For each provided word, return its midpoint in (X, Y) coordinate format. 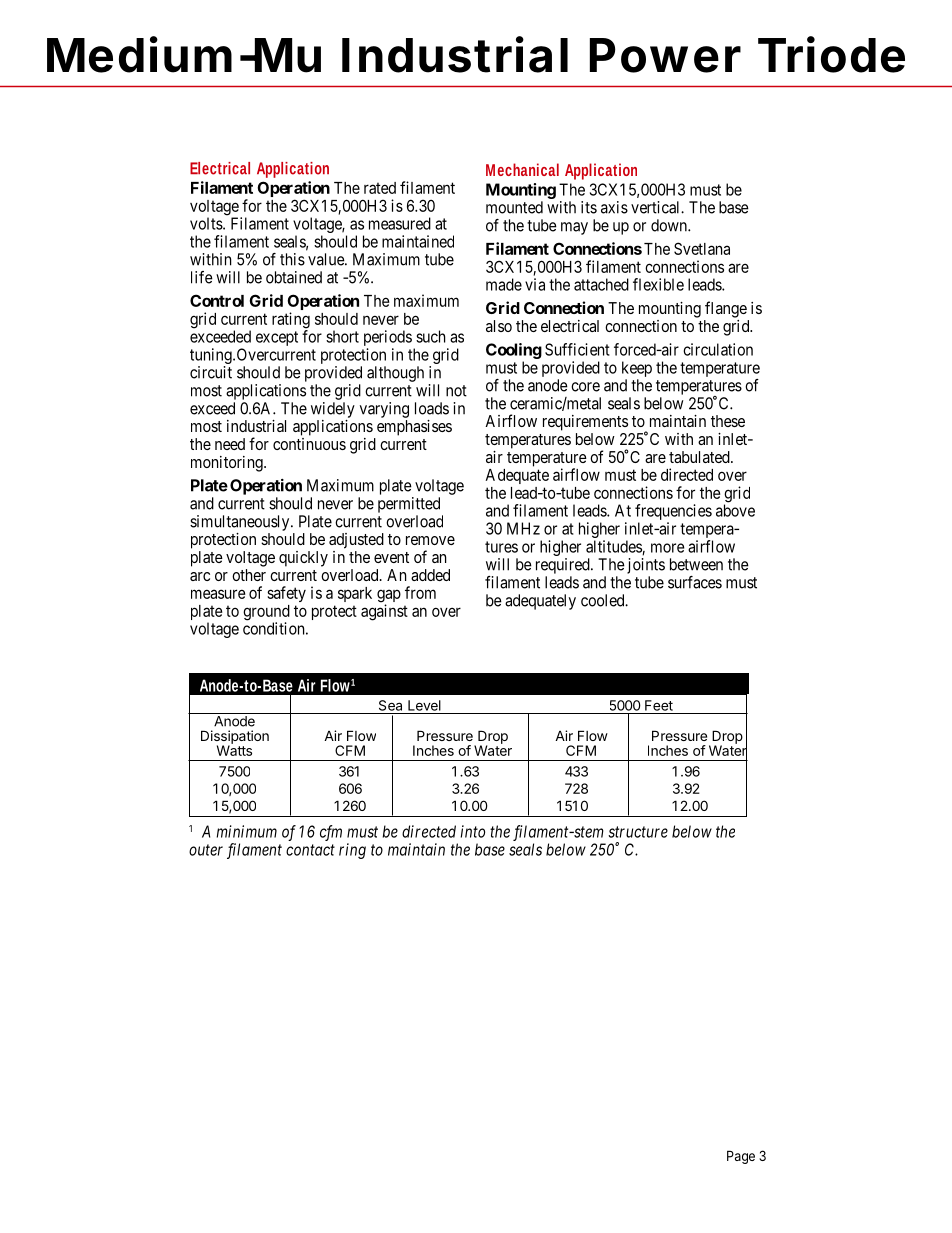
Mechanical (522, 169)
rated (380, 188)
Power (665, 55)
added (430, 575)
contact (310, 850)
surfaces (695, 582)
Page (741, 1157)
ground (266, 614)
